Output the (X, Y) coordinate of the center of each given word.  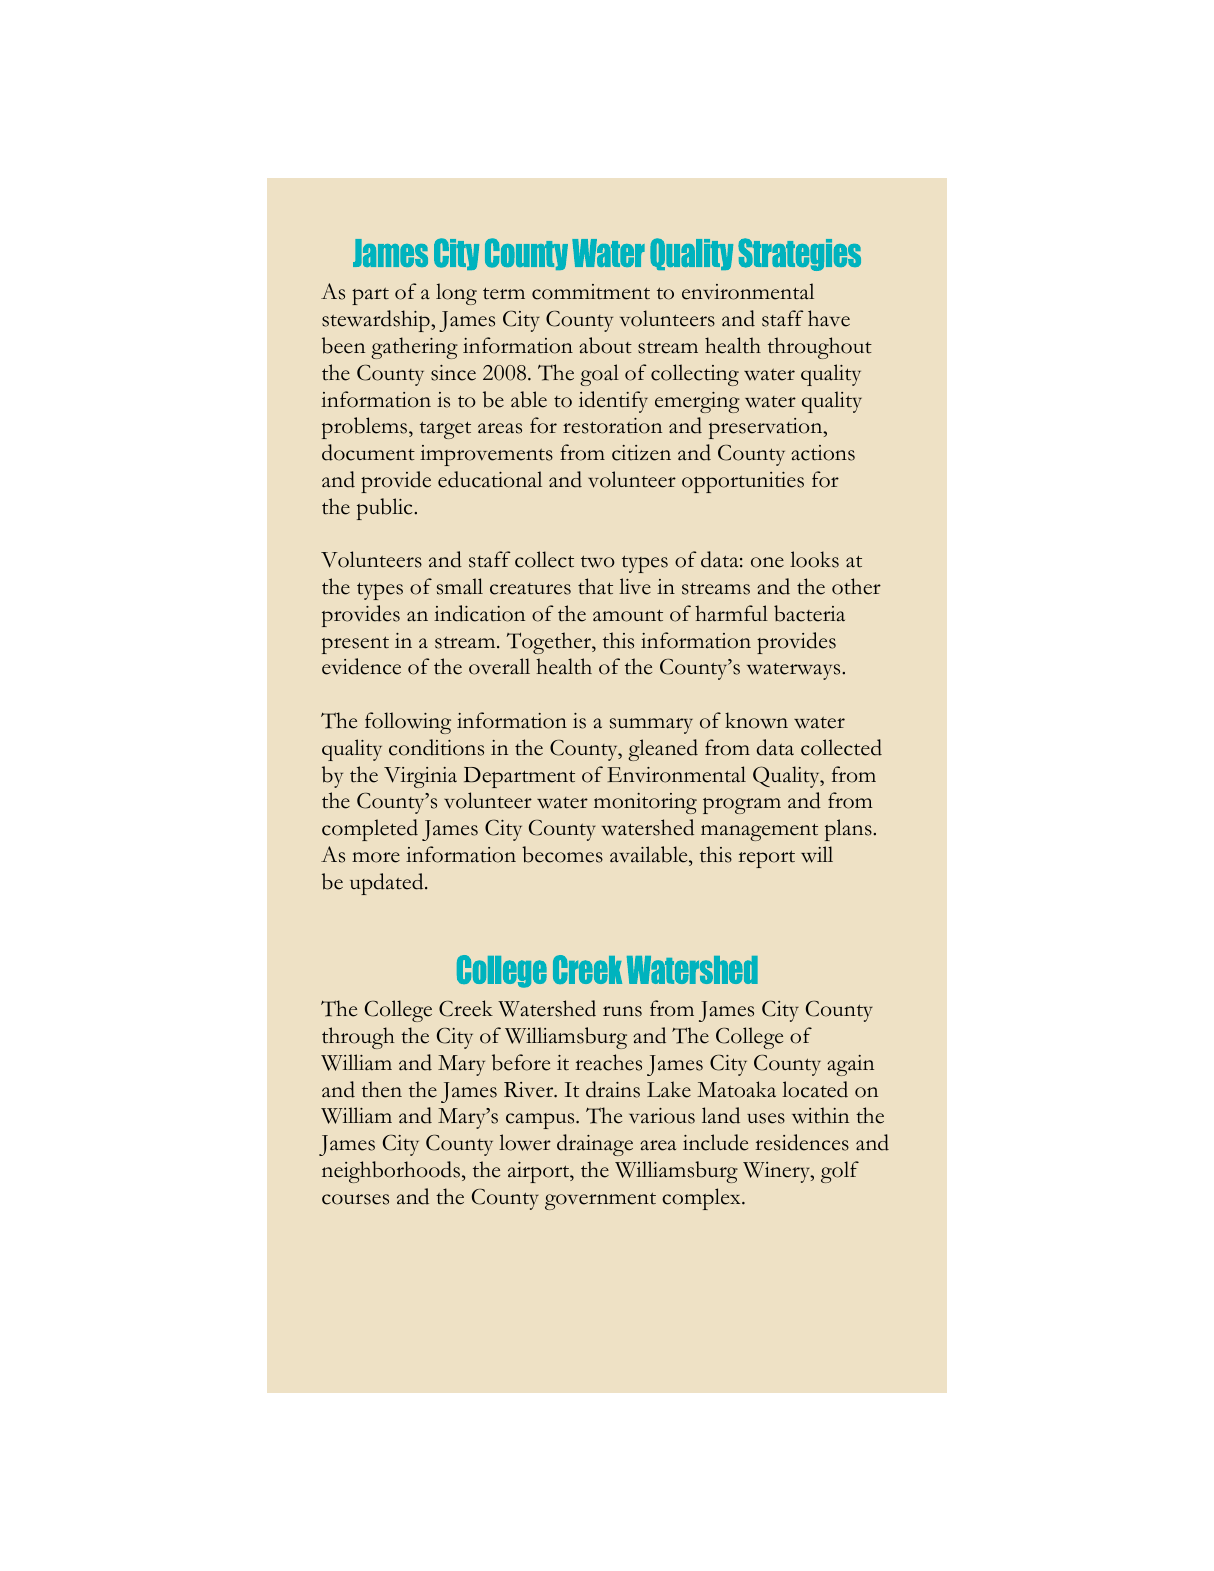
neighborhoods (391, 1172)
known (756, 720)
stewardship (377, 321)
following (408, 723)
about (605, 345)
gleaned (663, 750)
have (829, 318)
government (600, 1201)
